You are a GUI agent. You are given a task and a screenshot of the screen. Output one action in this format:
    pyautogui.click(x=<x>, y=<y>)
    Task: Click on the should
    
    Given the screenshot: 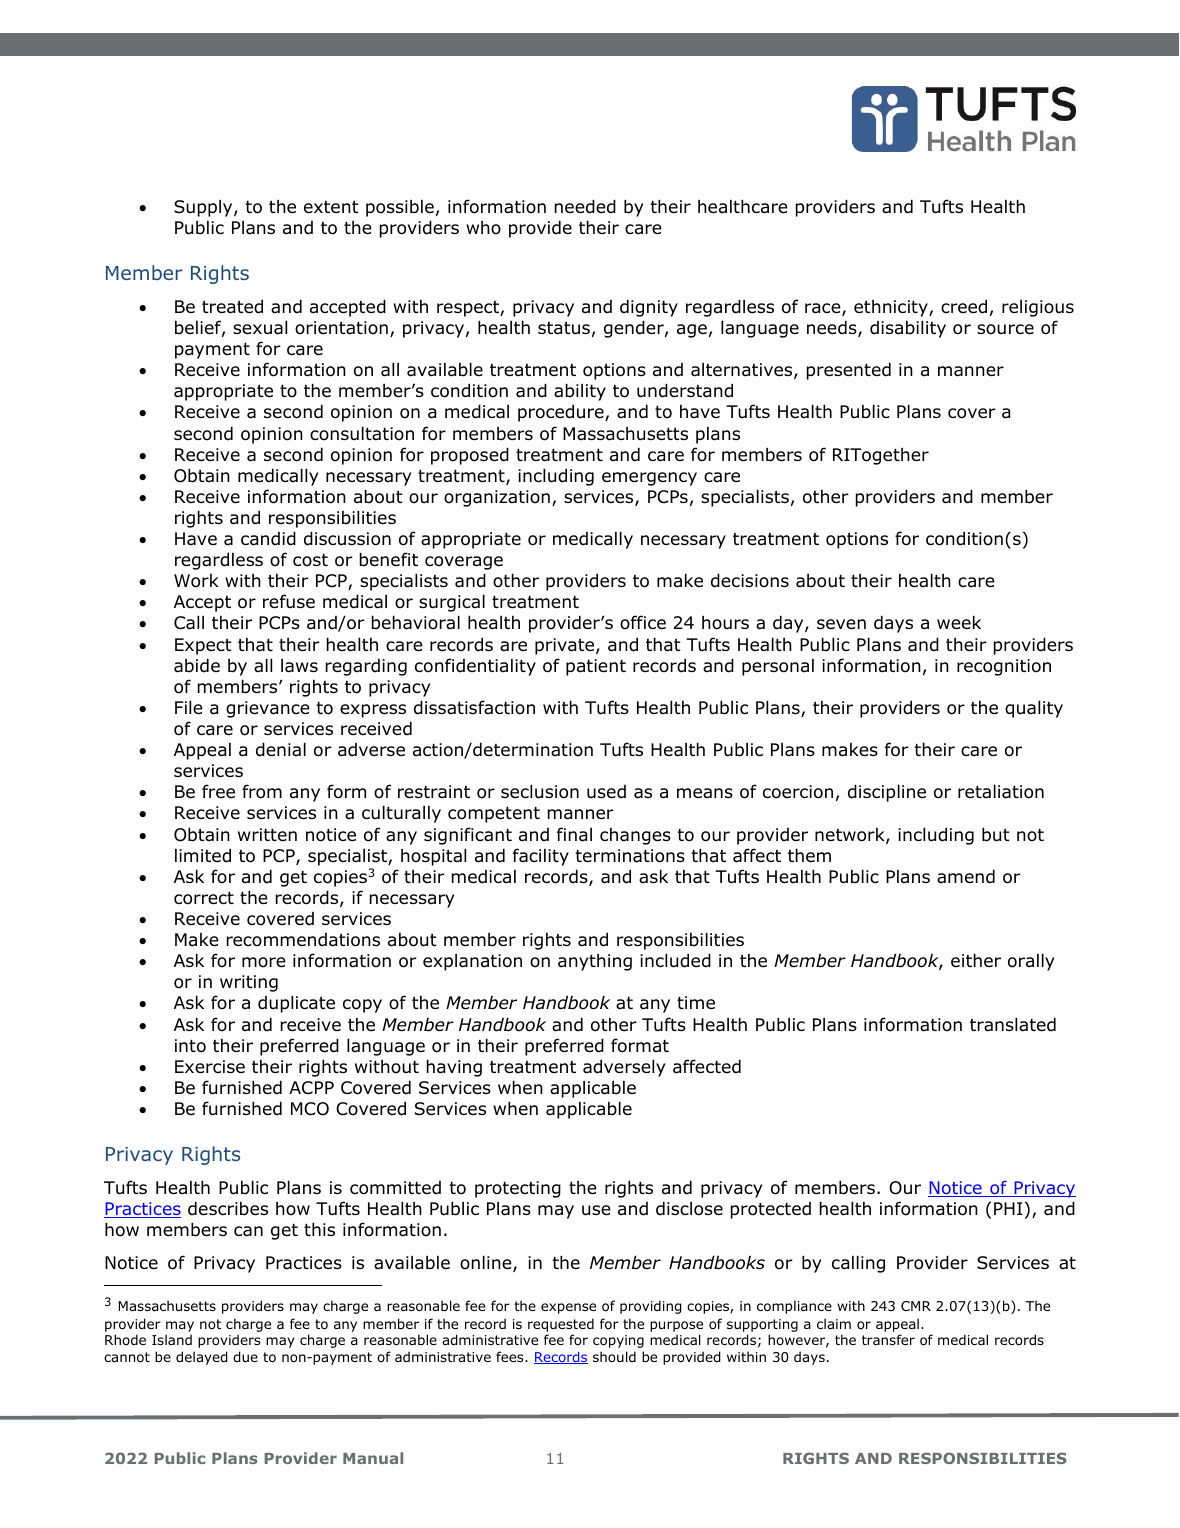 What is the action you would take?
    pyautogui.click(x=614, y=1356)
